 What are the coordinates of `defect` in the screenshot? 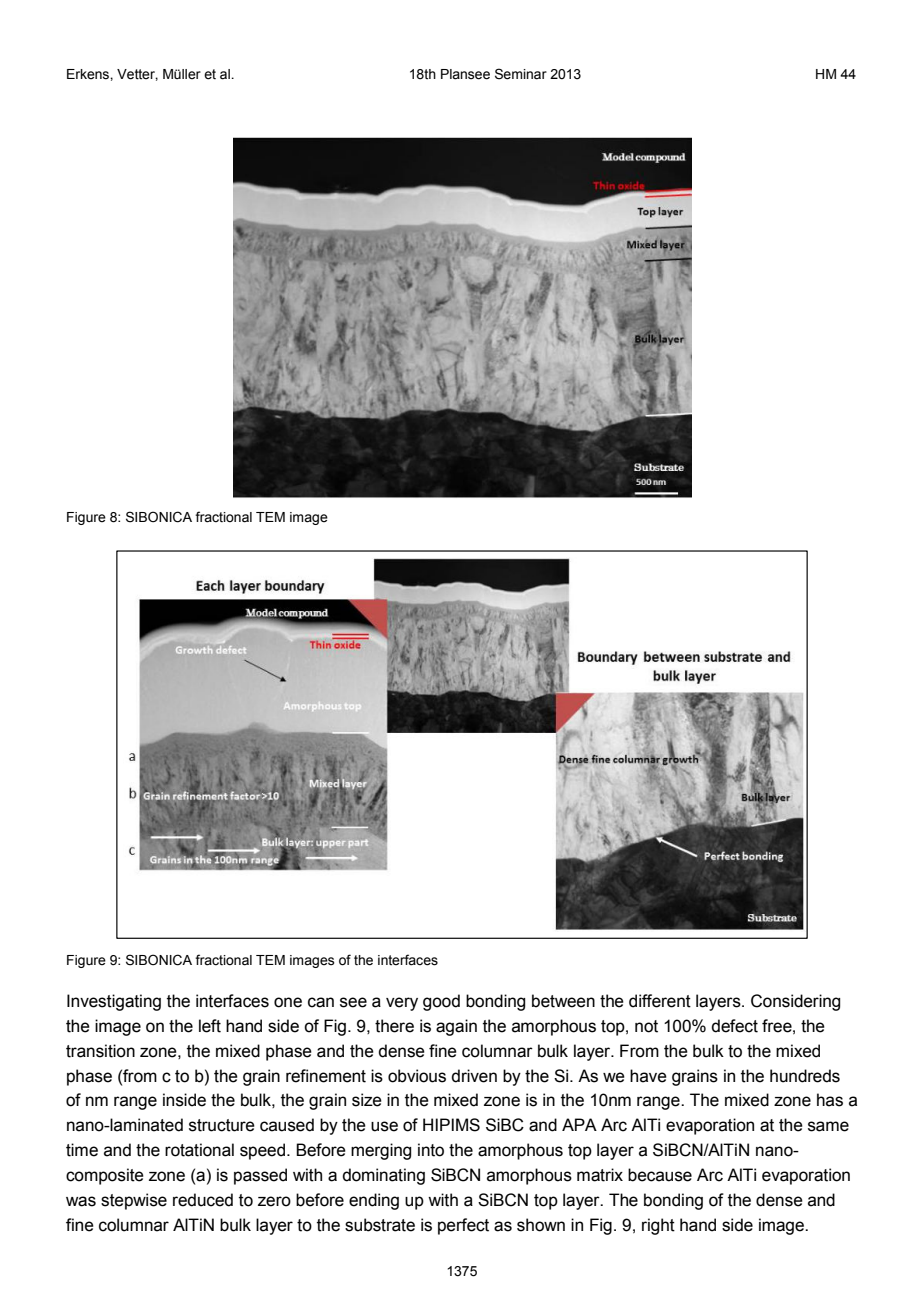 It's located at (734, 1026).
